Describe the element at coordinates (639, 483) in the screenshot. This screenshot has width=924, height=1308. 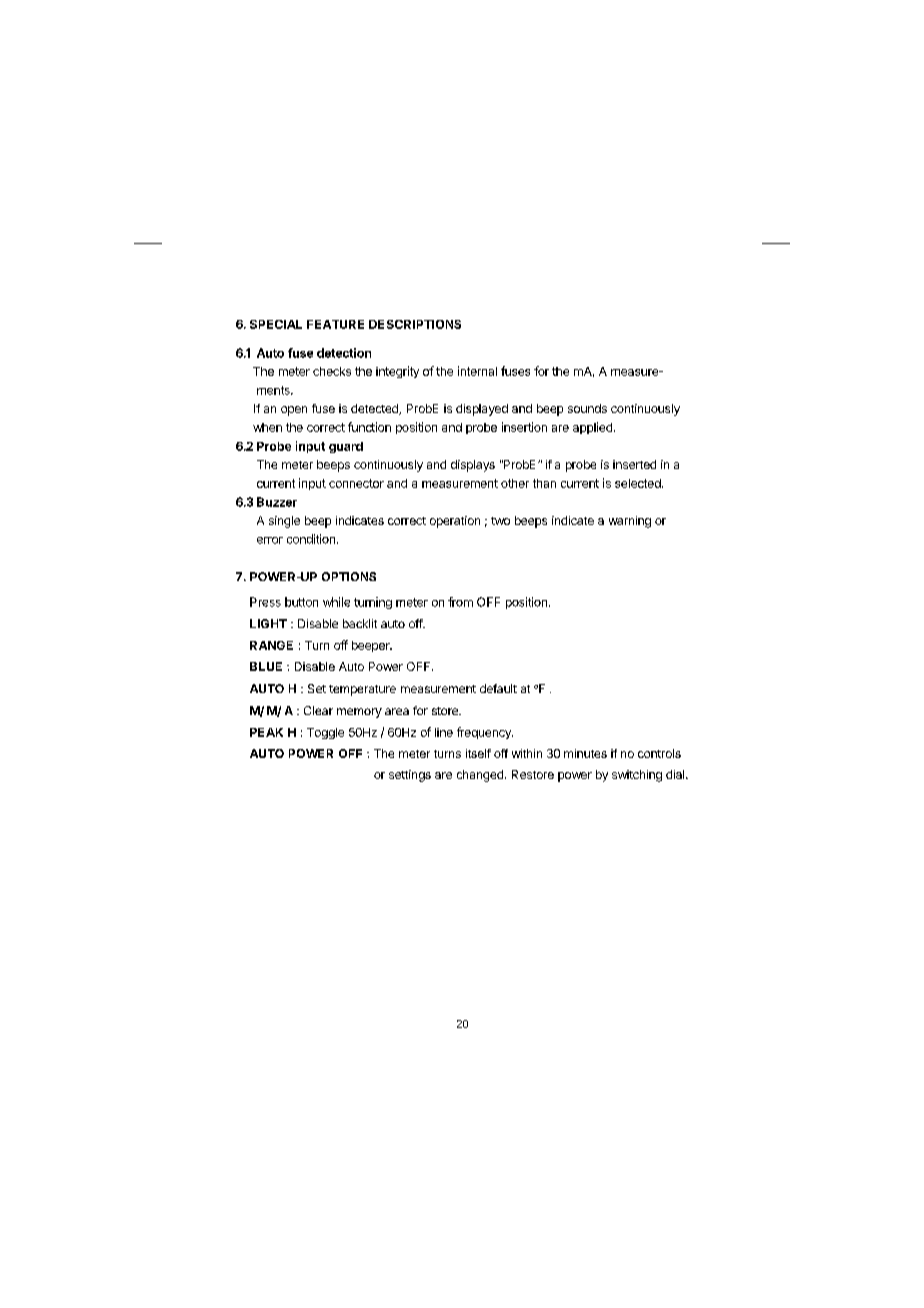
I see `selected` at that location.
